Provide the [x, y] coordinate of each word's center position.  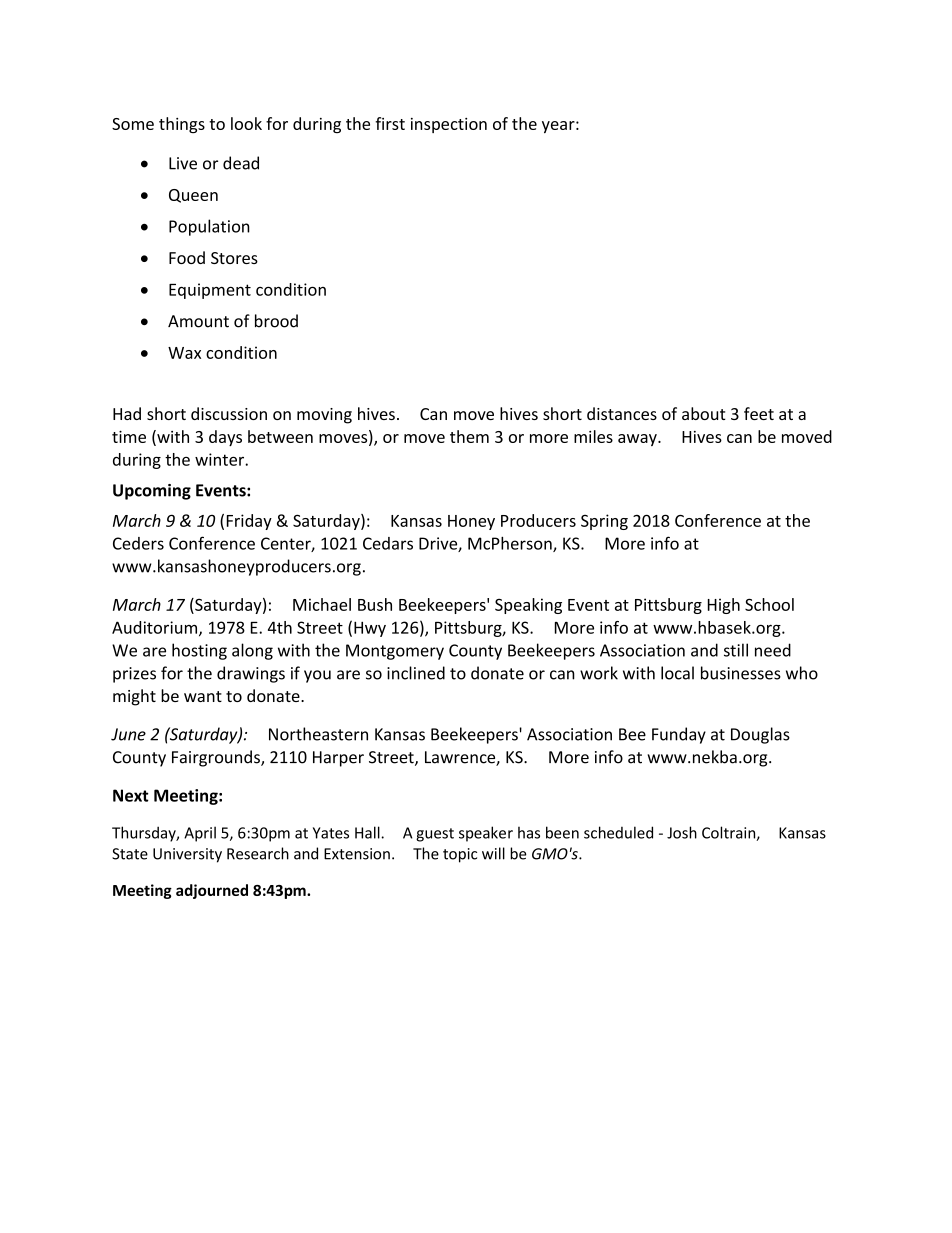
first [390, 123]
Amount [198, 321]
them [469, 436]
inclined [416, 673]
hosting [199, 651]
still [736, 650]
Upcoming [152, 492]
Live [183, 163]
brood [276, 321]
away [638, 440]
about [704, 413]
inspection [449, 125]
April [200, 834]
